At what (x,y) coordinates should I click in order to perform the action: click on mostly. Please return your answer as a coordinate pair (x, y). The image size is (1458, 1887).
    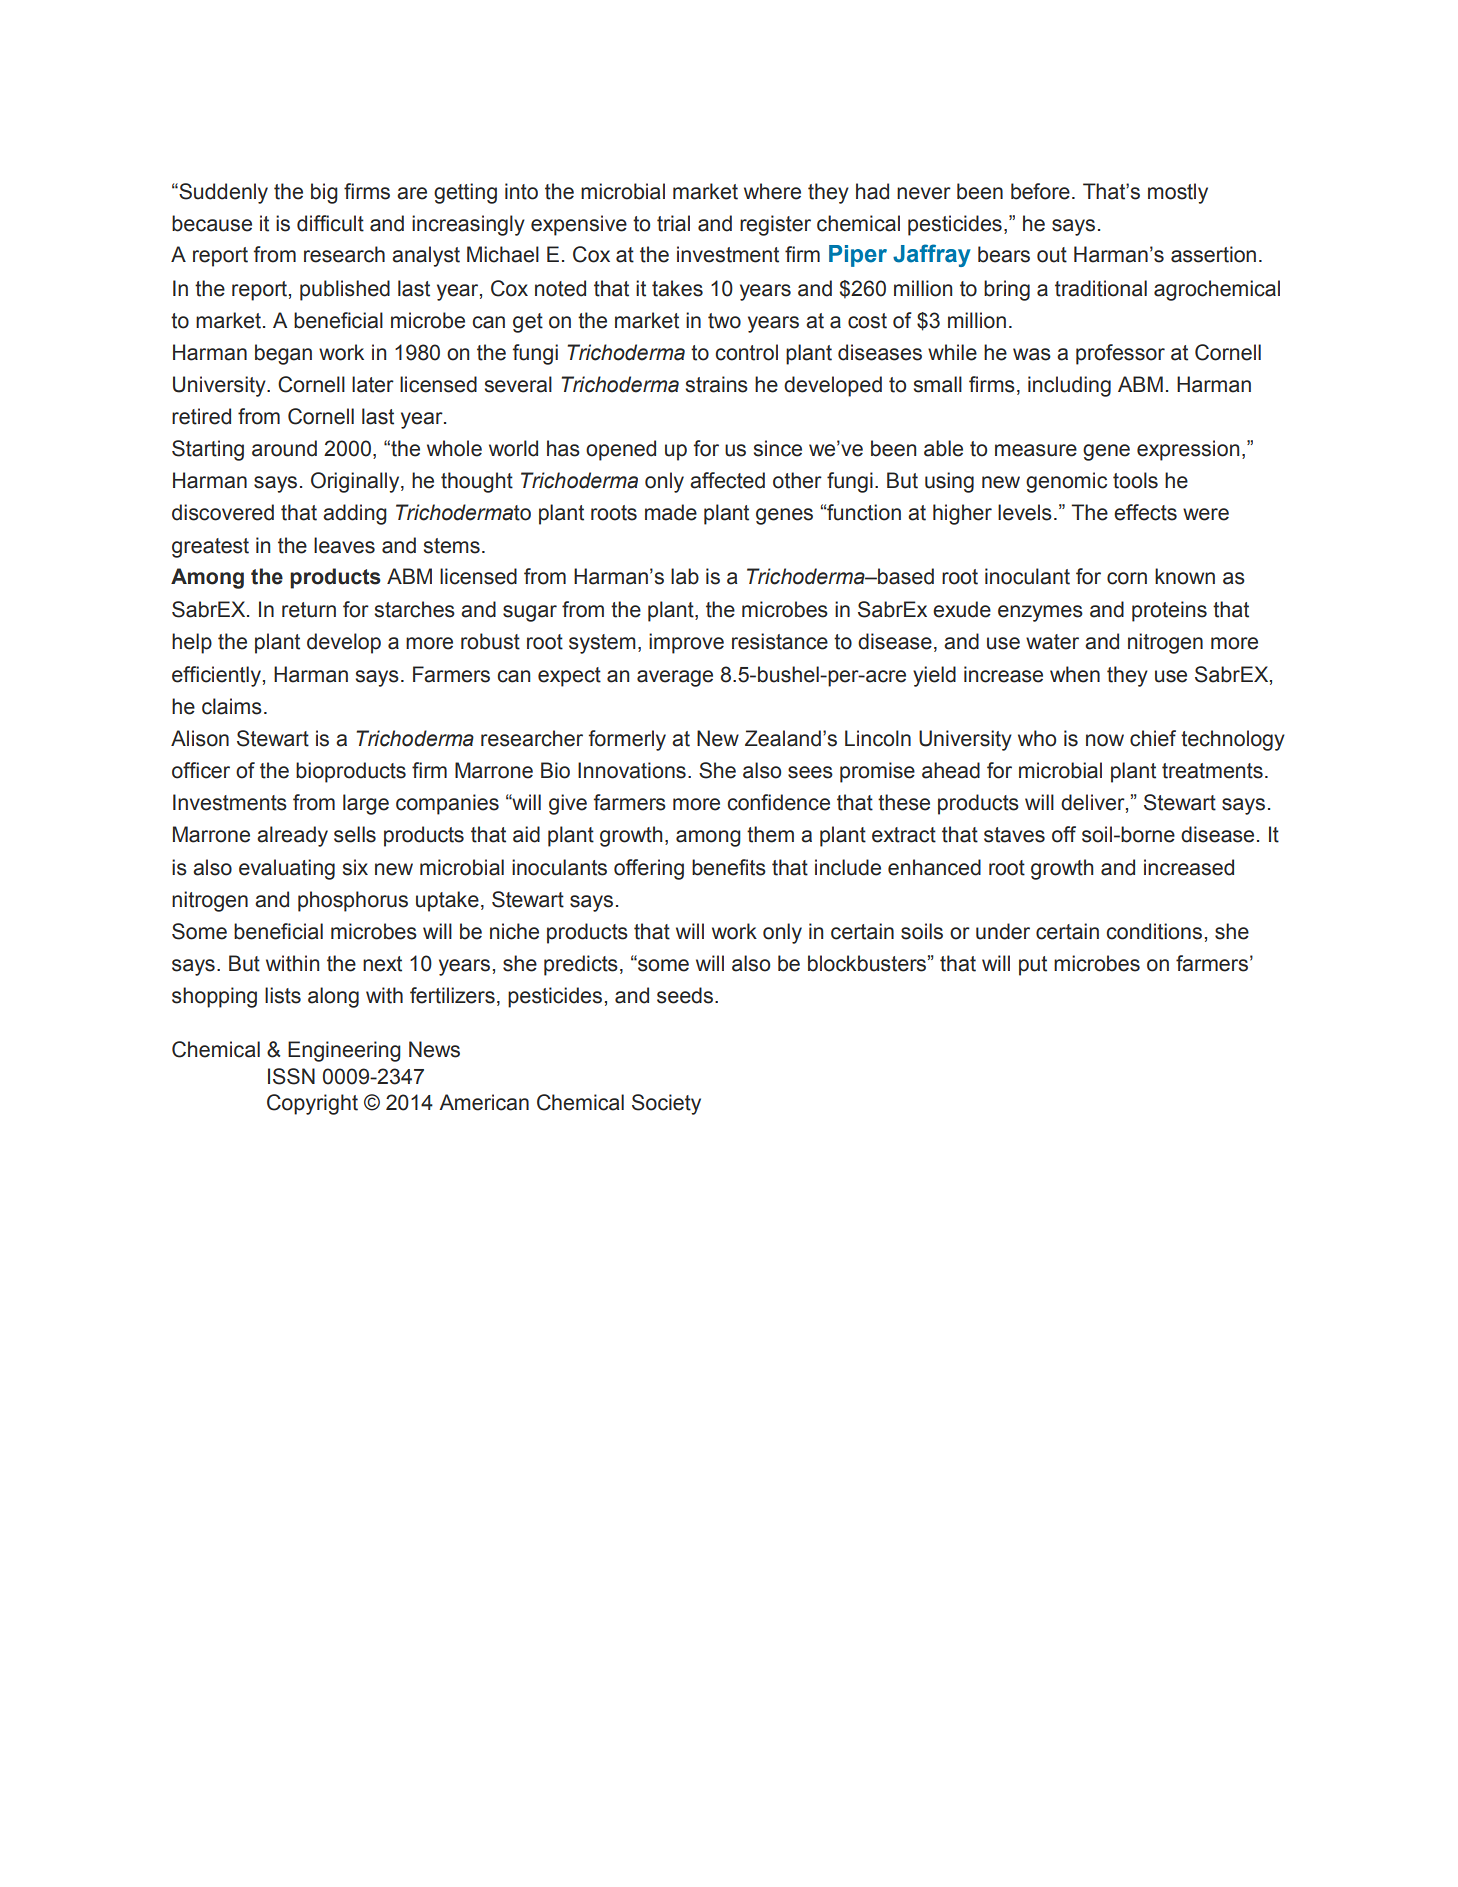
    Looking at the image, I should click on (1178, 193).
